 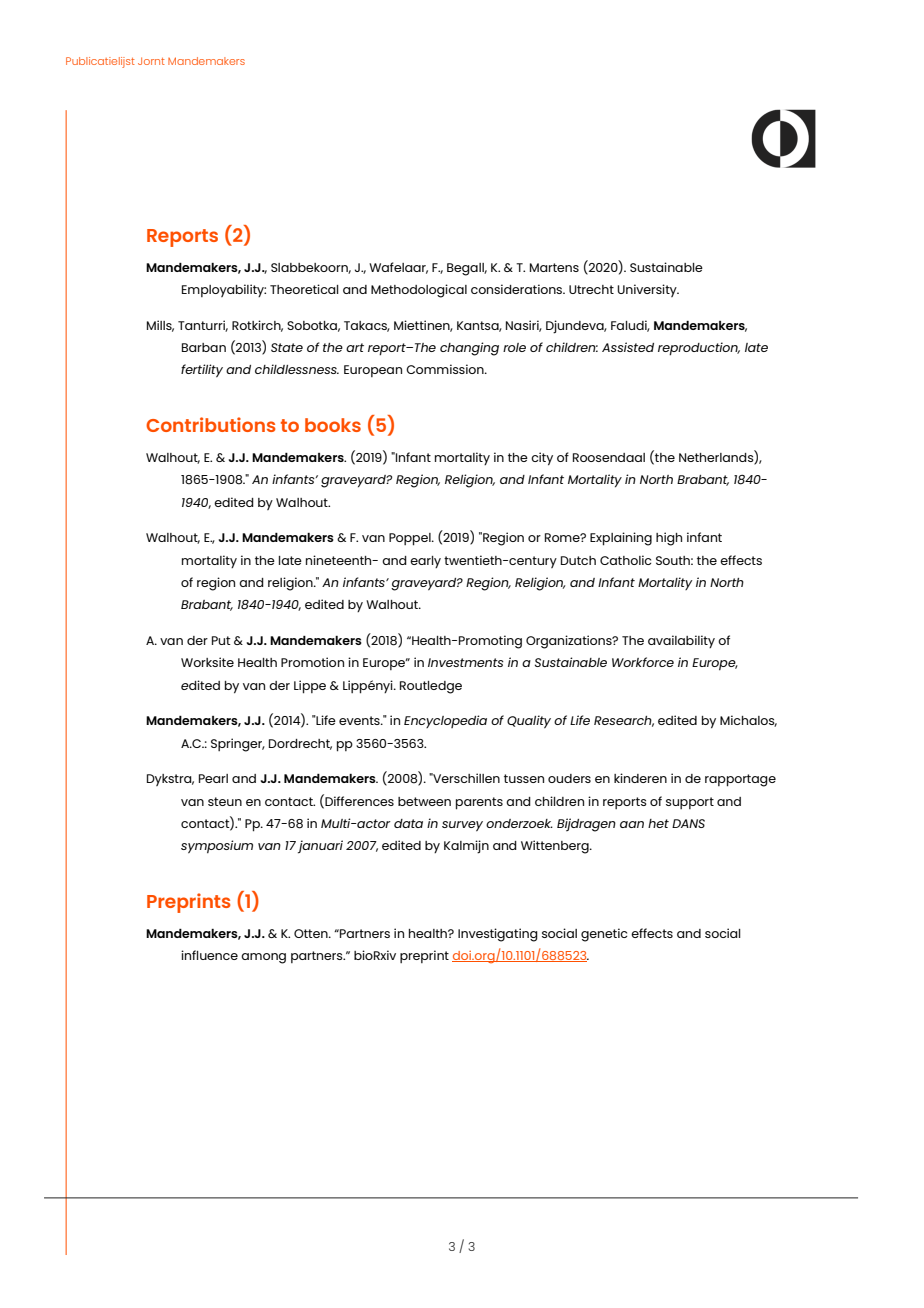 What do you see at coordinates (498, 935) in the screenshot?
I see `Investigating` at bounding box center [498, 935].
